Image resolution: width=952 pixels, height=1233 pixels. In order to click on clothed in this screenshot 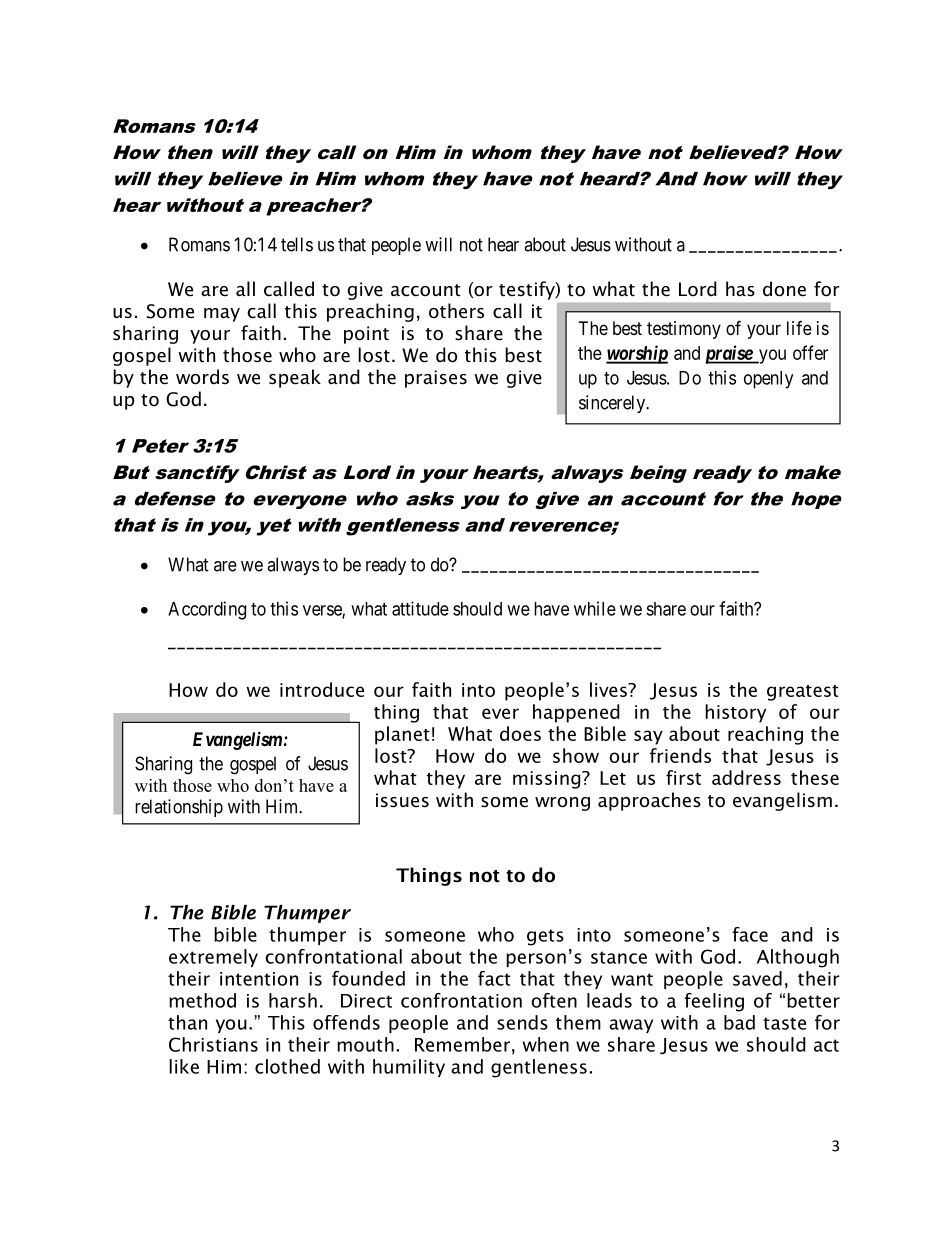, I will do `click(287, 1066)`.
